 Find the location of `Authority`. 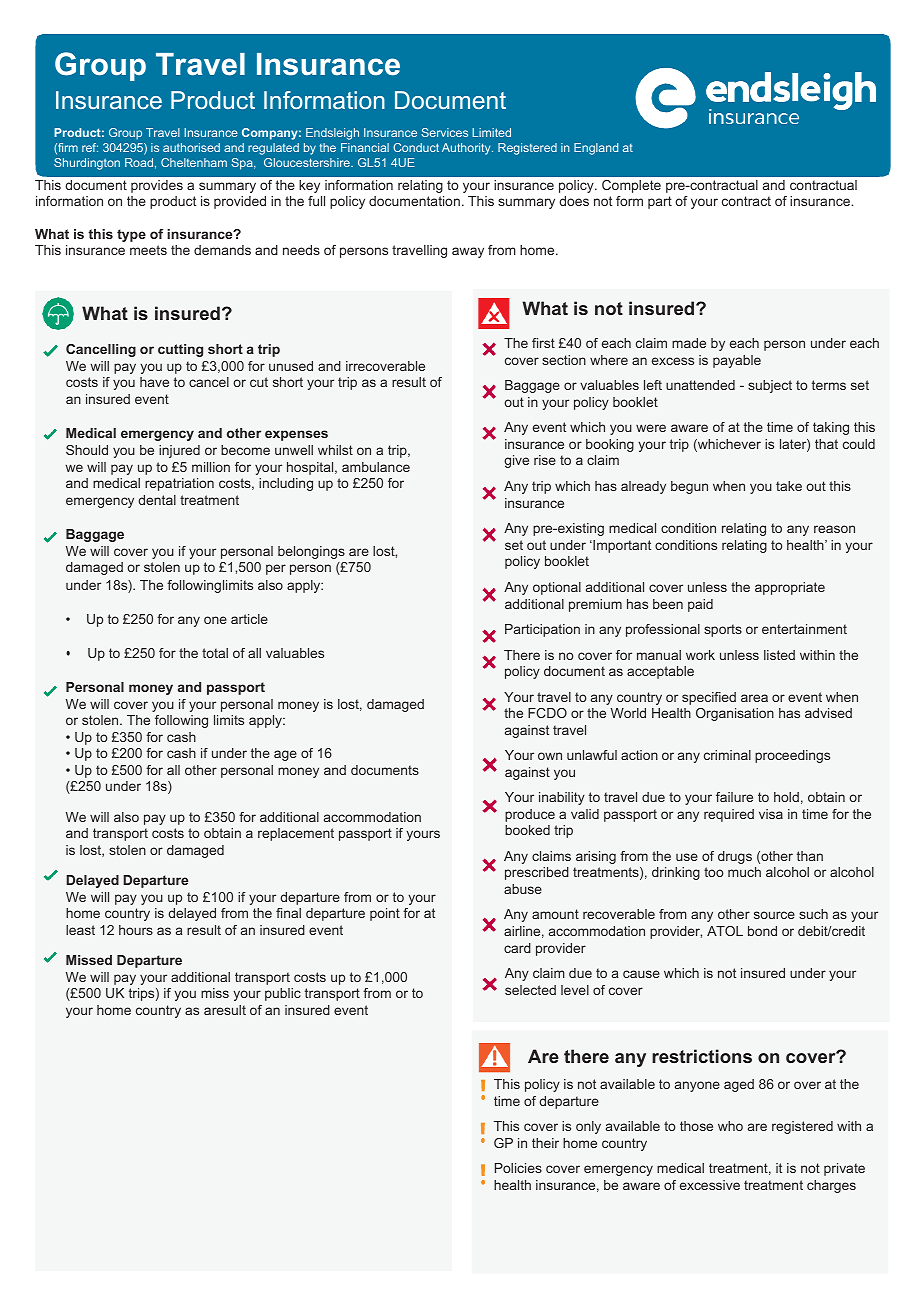

Authority is located at coordinates (467, 149).
